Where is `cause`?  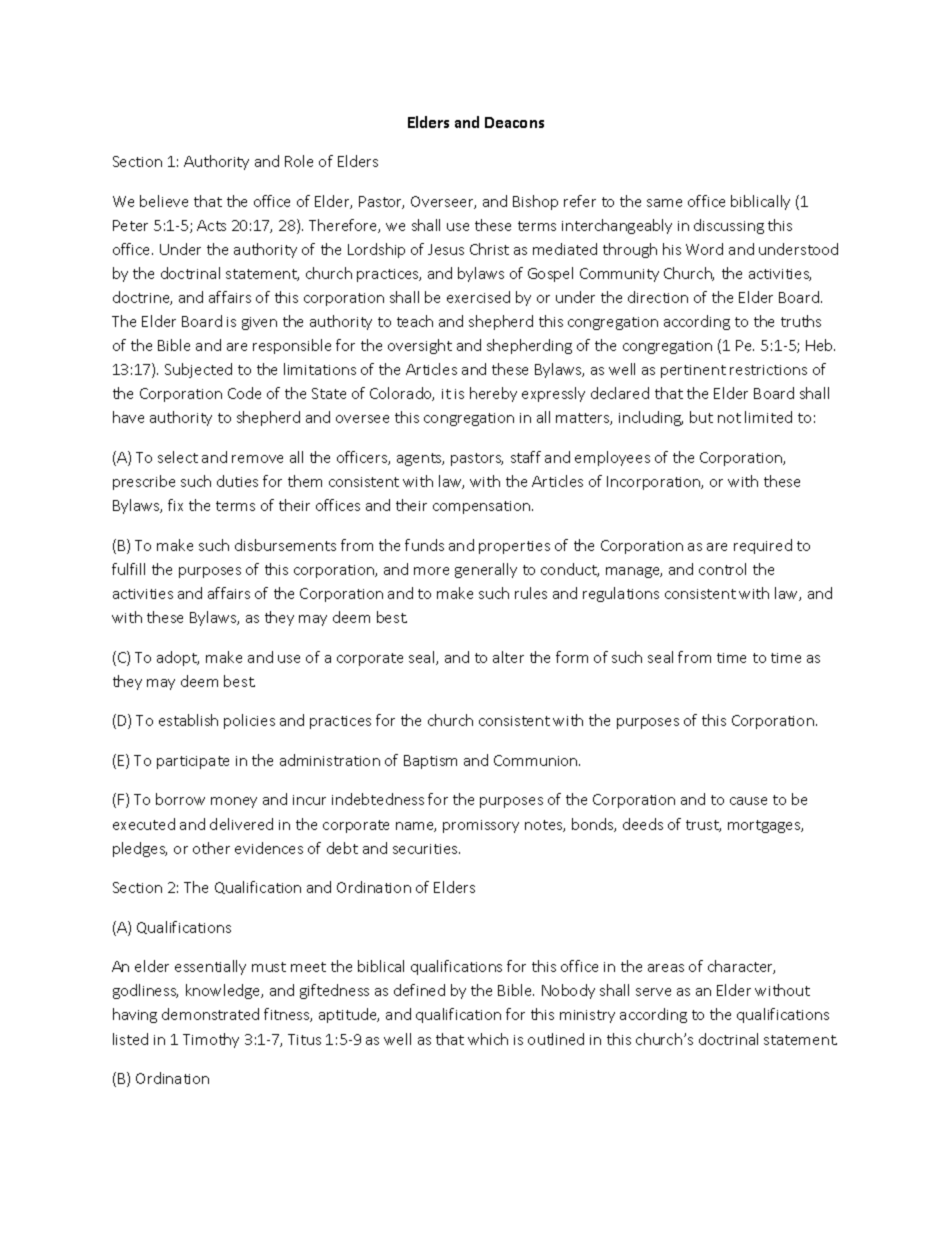
cause is located at coordinates (748, 801).
